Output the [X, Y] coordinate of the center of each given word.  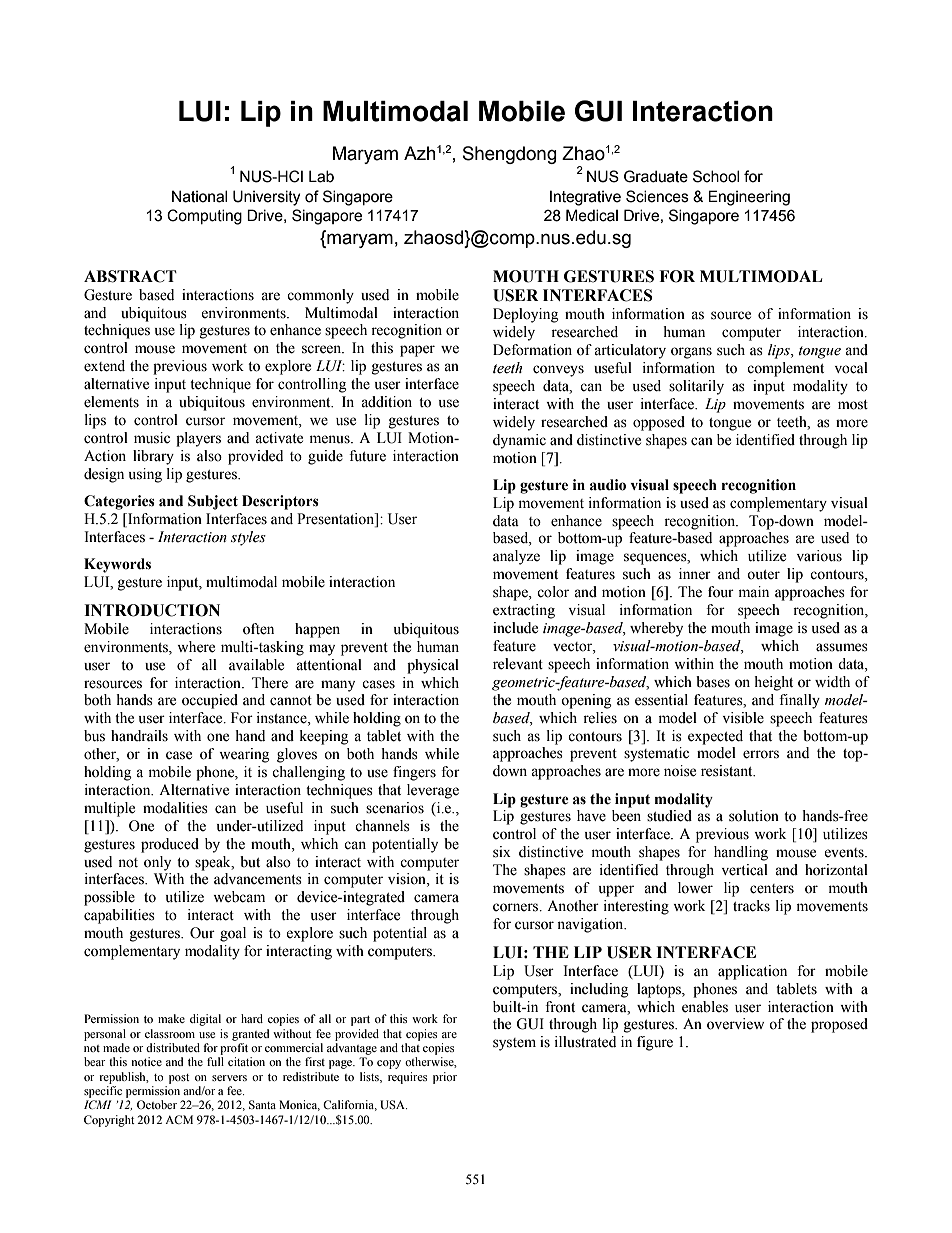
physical [433, 666]
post [179, 1079]
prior [445, 1078]
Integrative [585, 198]
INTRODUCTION [152, 610]
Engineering [749, 198]
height [773, 683]
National [199, 196]
